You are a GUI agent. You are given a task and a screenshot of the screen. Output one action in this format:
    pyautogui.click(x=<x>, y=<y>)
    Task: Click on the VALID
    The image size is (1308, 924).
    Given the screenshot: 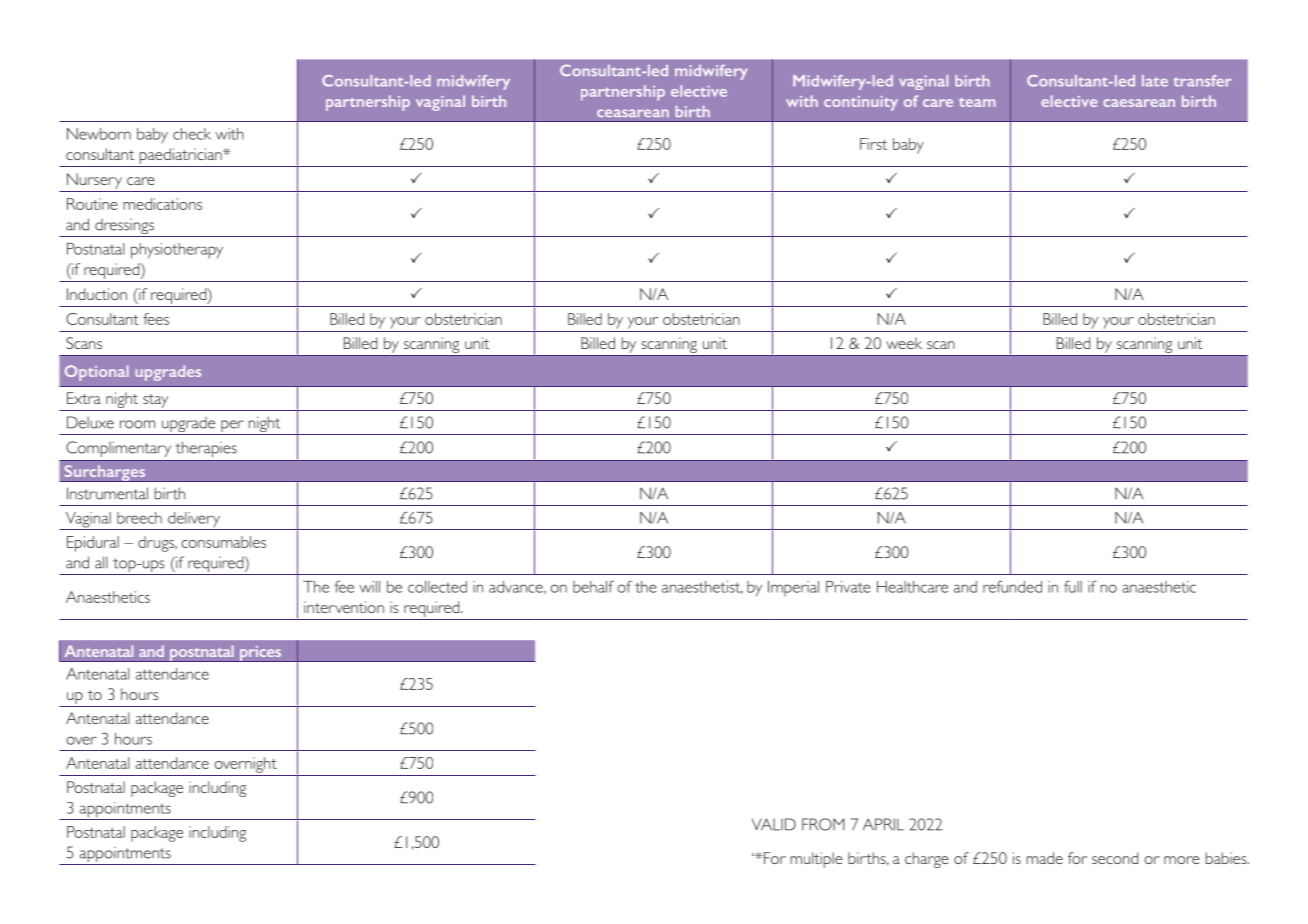 What is the action you would take?
    pyautogui.click(x=774, y=824)
